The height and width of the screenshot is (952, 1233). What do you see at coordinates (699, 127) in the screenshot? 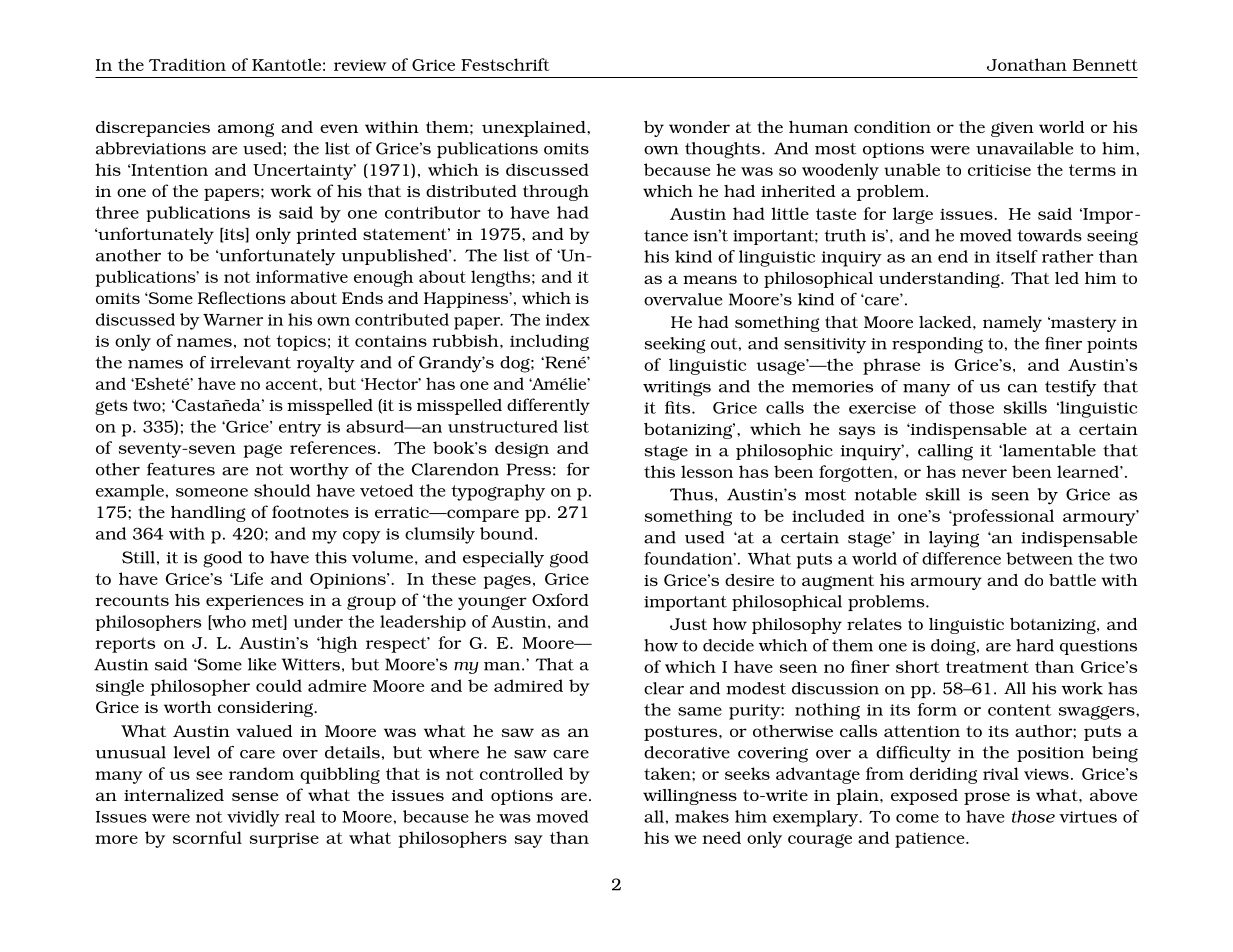
I see `wonder` at bounding box center [699, 127].
